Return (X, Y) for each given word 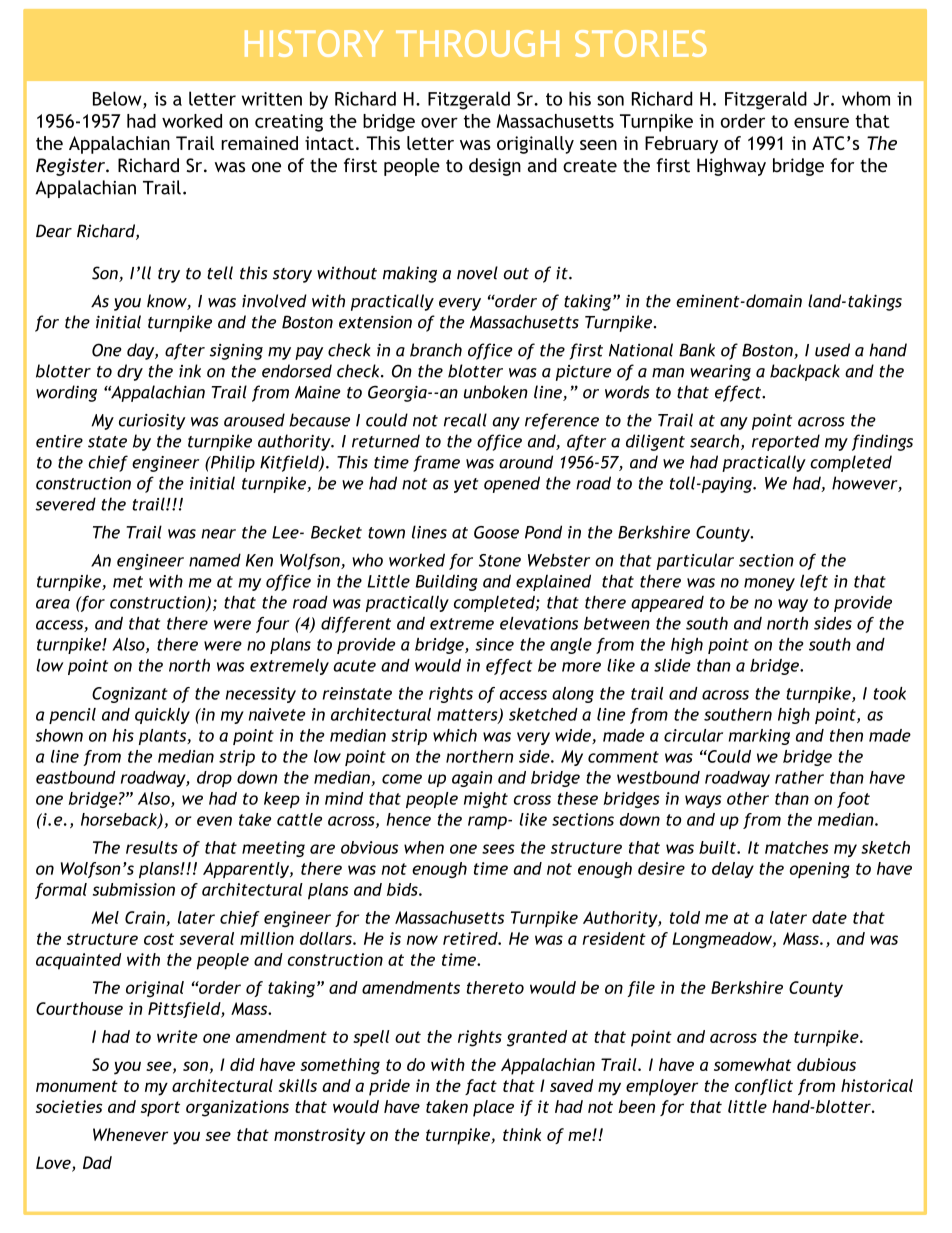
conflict (764, 1087)
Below (117, 98)
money (769, 584)
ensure (821, 122)
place (493, 1108)
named (215, 560)
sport (160, 1109)
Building (447, 582)
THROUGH (477, 43)
